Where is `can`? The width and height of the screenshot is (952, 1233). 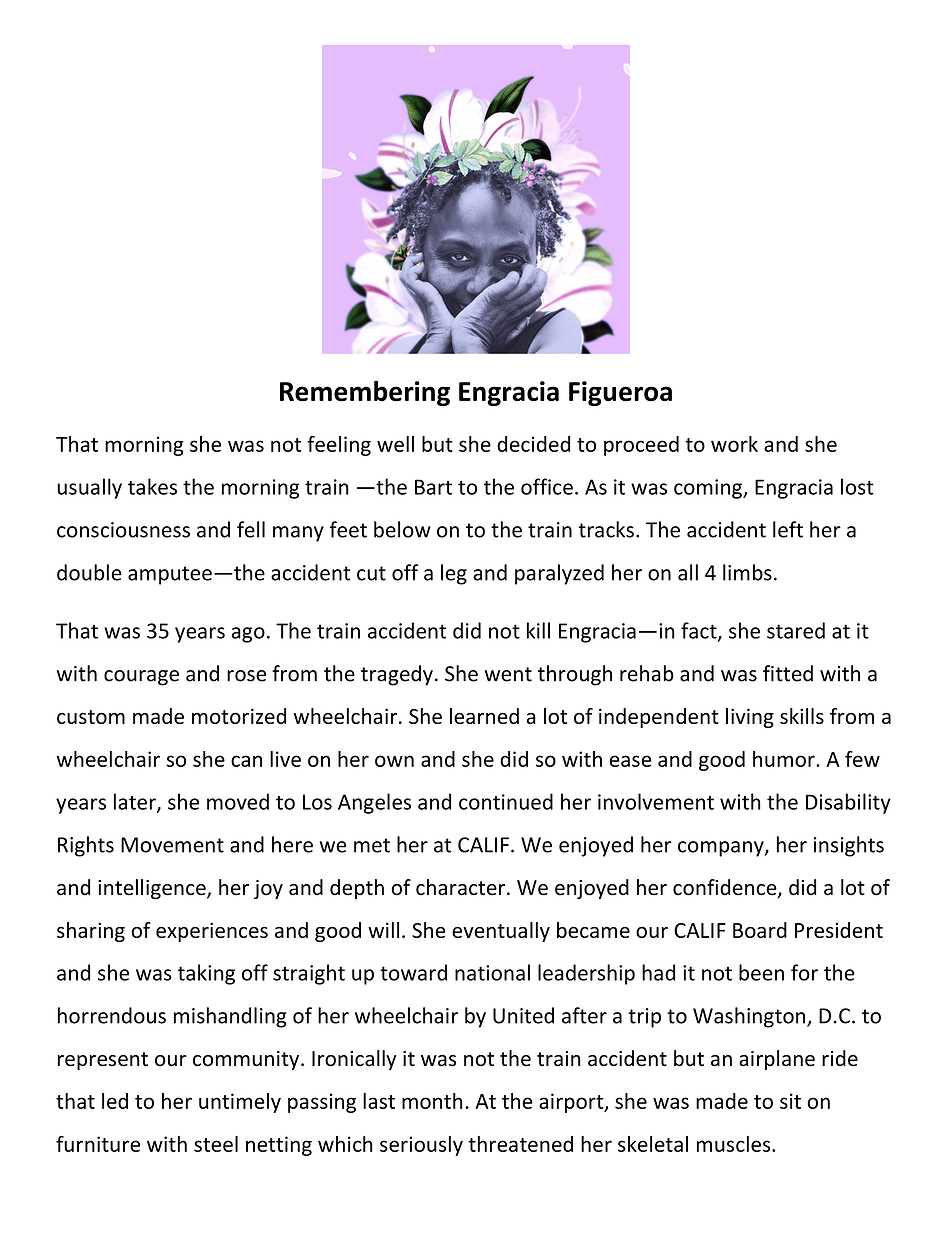 can is located at coordinates (246, 761).
